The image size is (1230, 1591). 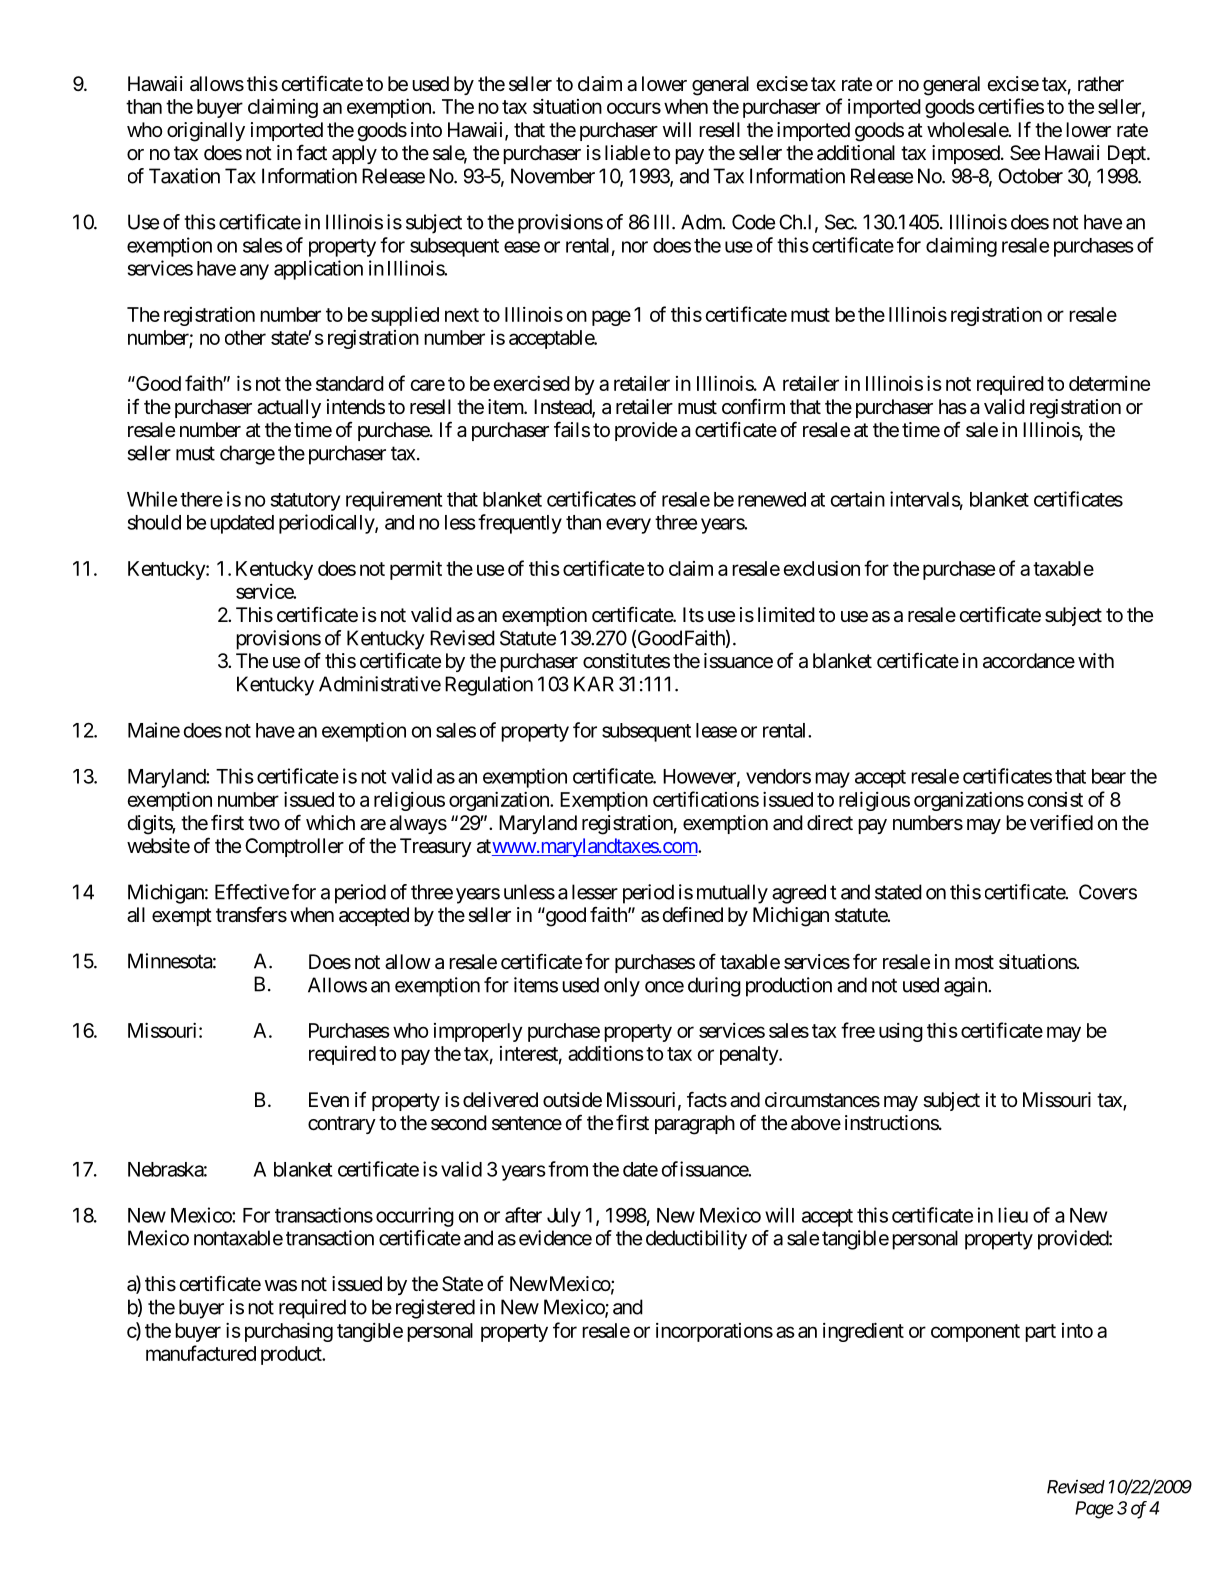 What do you see at coordinates (251, 914) in the page?
I see `transfers` at bounding box center [251, 914].
